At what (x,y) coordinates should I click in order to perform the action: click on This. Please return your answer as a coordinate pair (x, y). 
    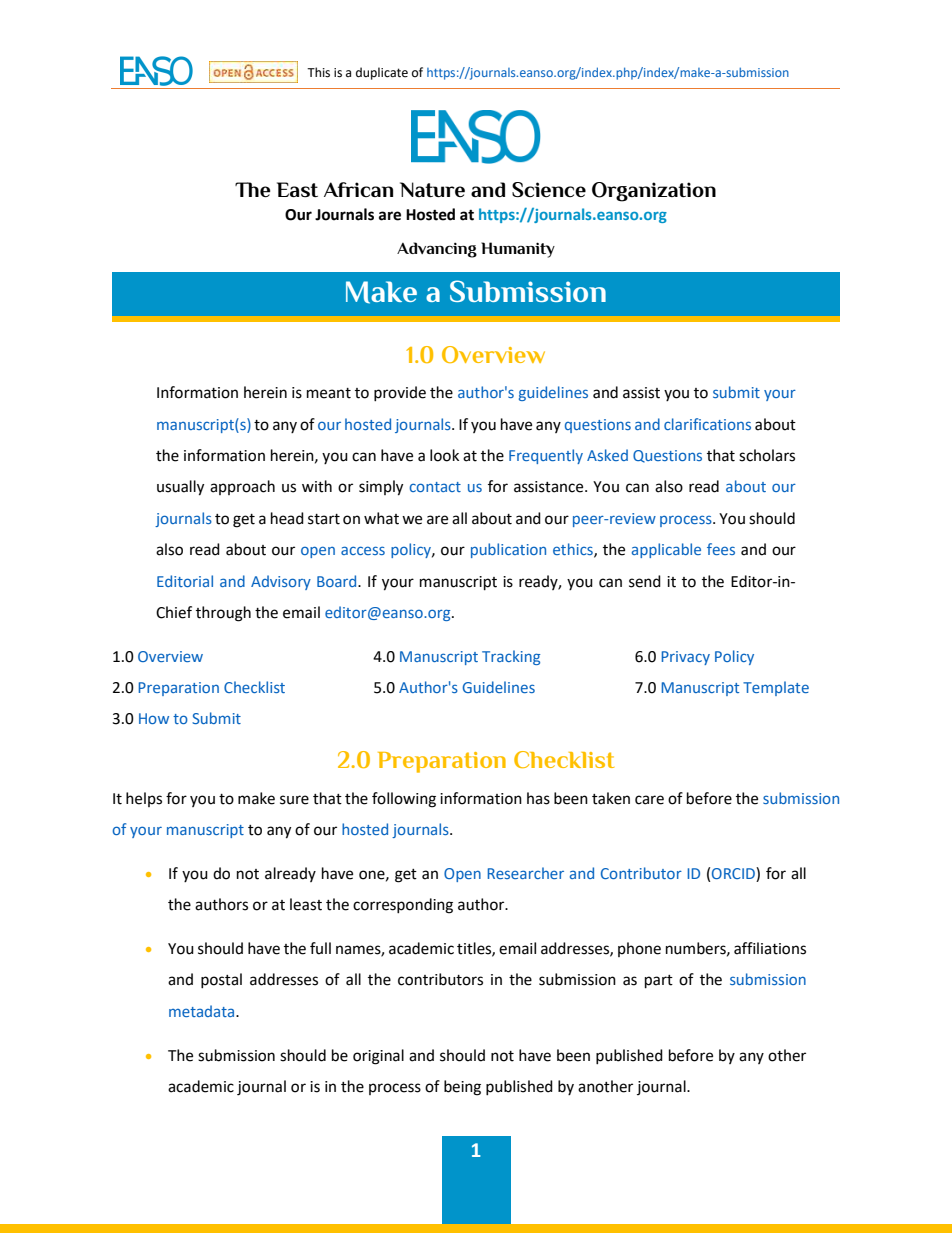
    Looking at the image, I should click on (318, 72).
